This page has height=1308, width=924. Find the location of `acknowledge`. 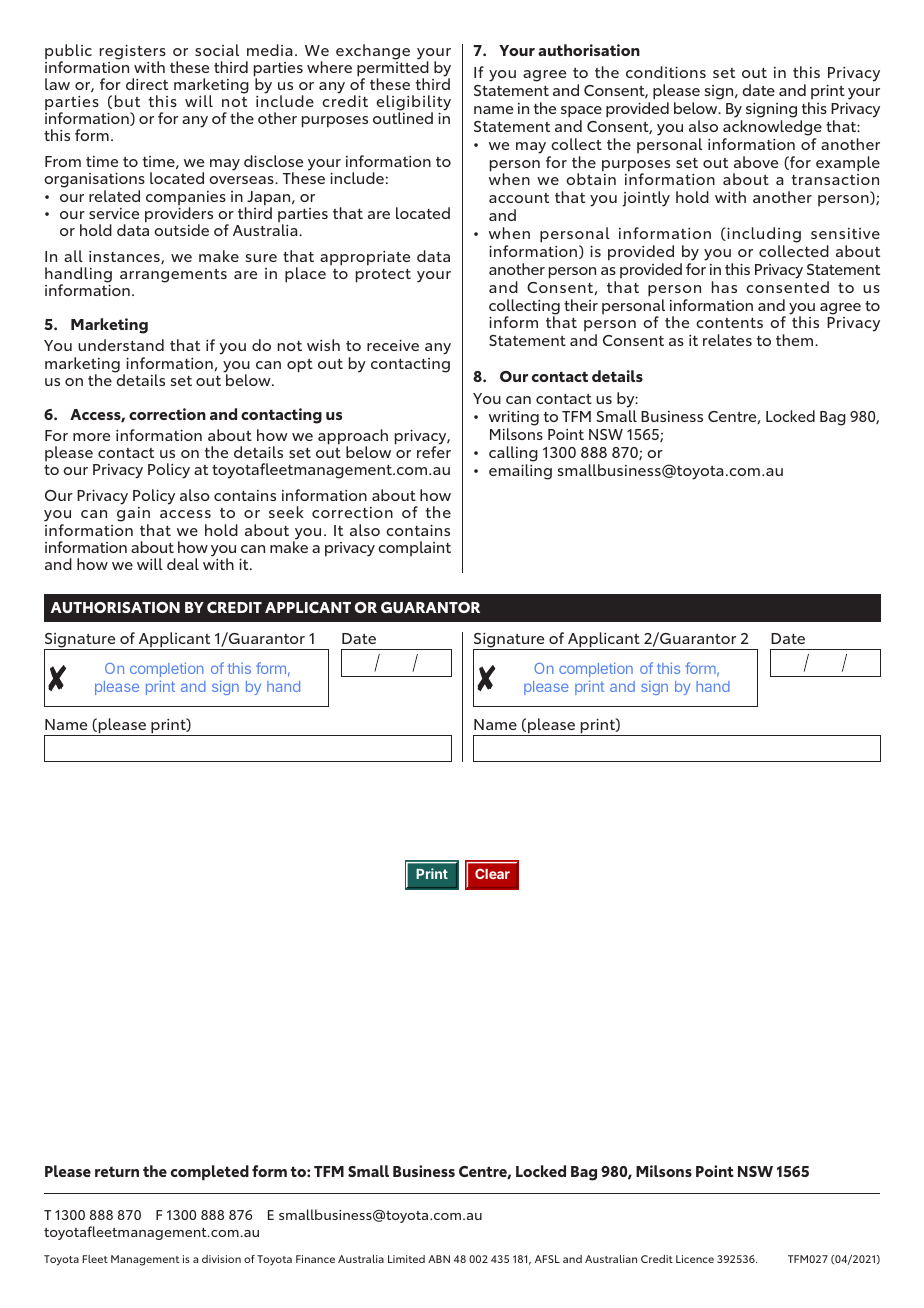

acknowledge is located at coordinates (772, 128).
